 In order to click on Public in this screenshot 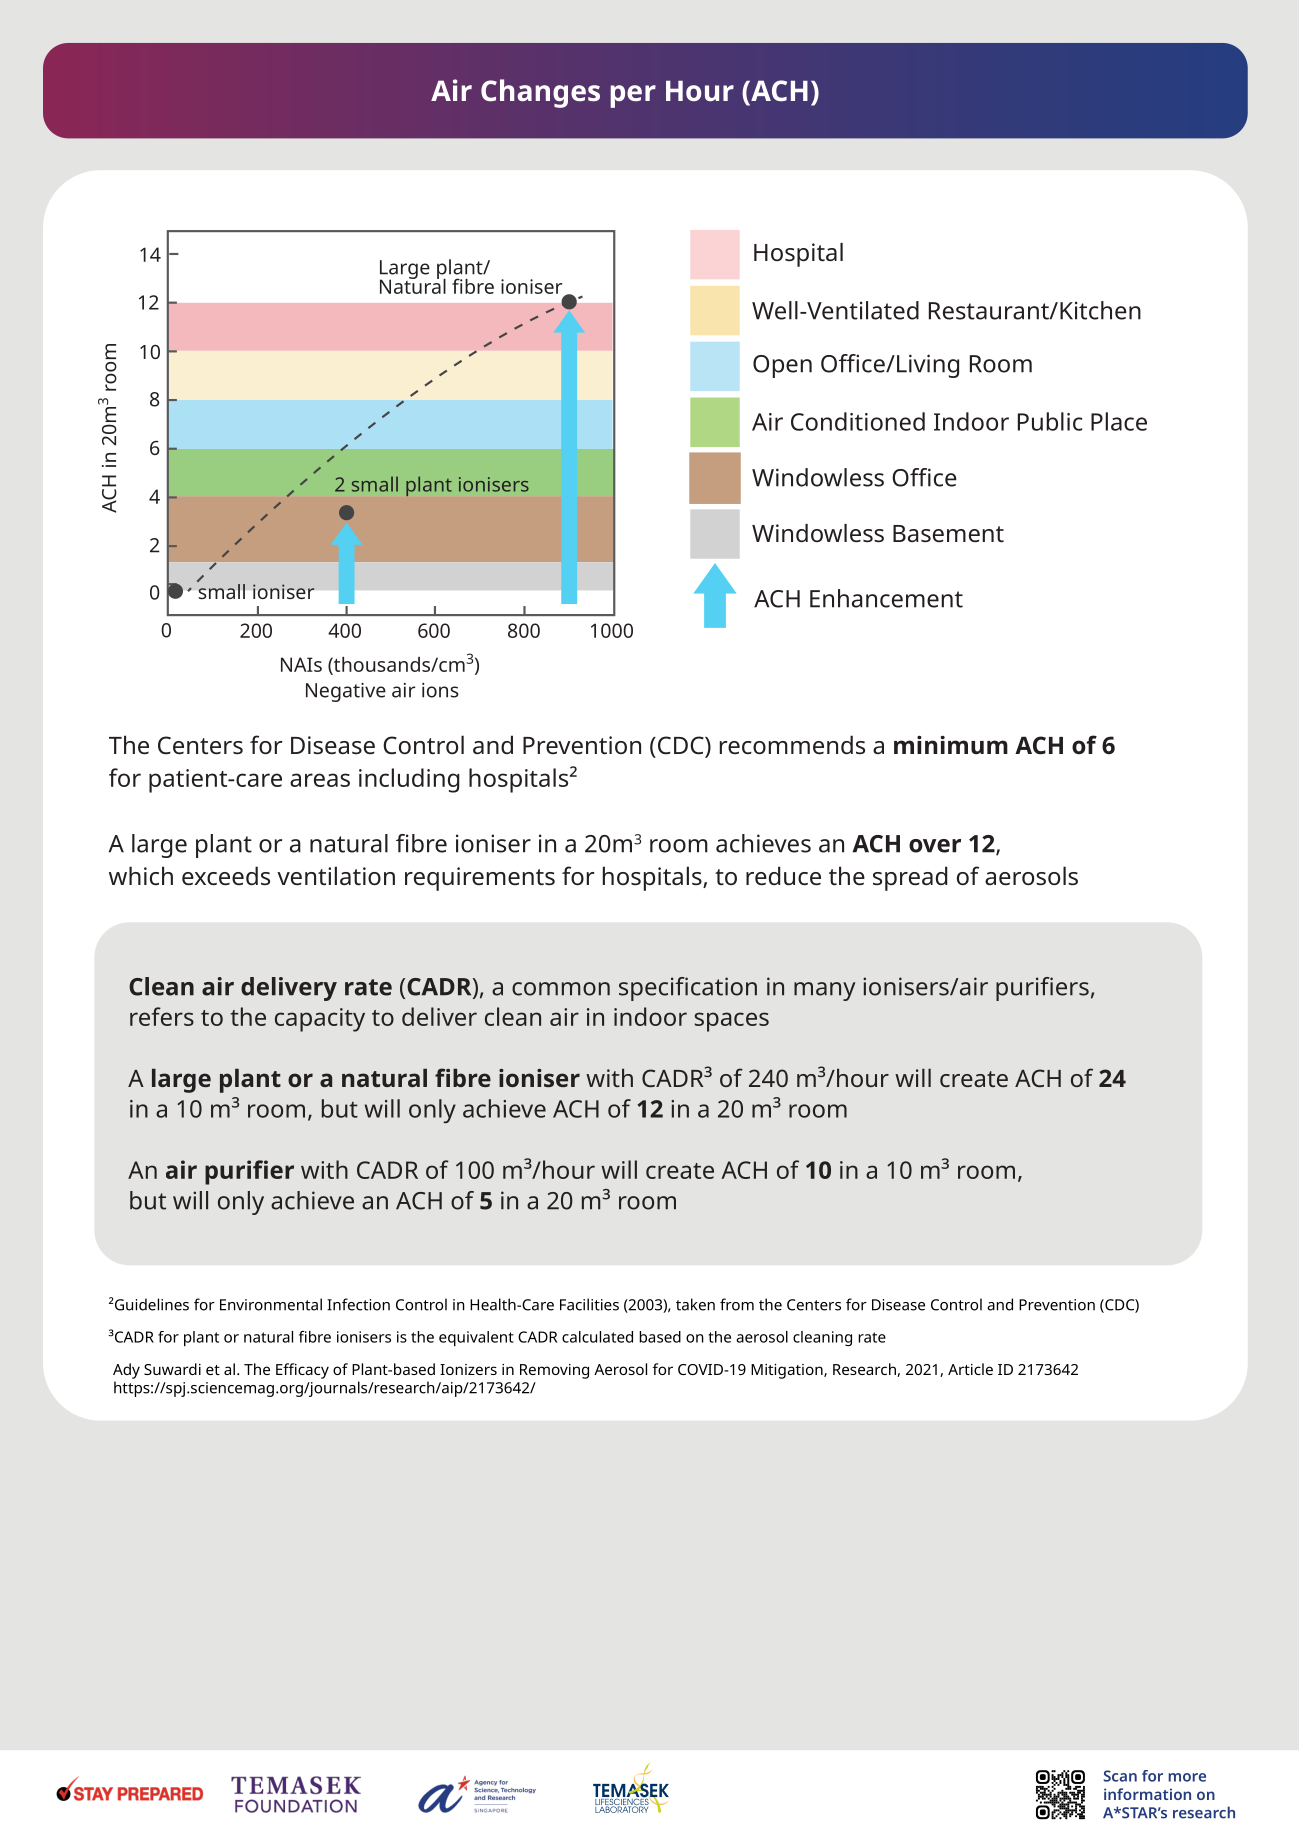, I will do `click(1050, 421)`.
